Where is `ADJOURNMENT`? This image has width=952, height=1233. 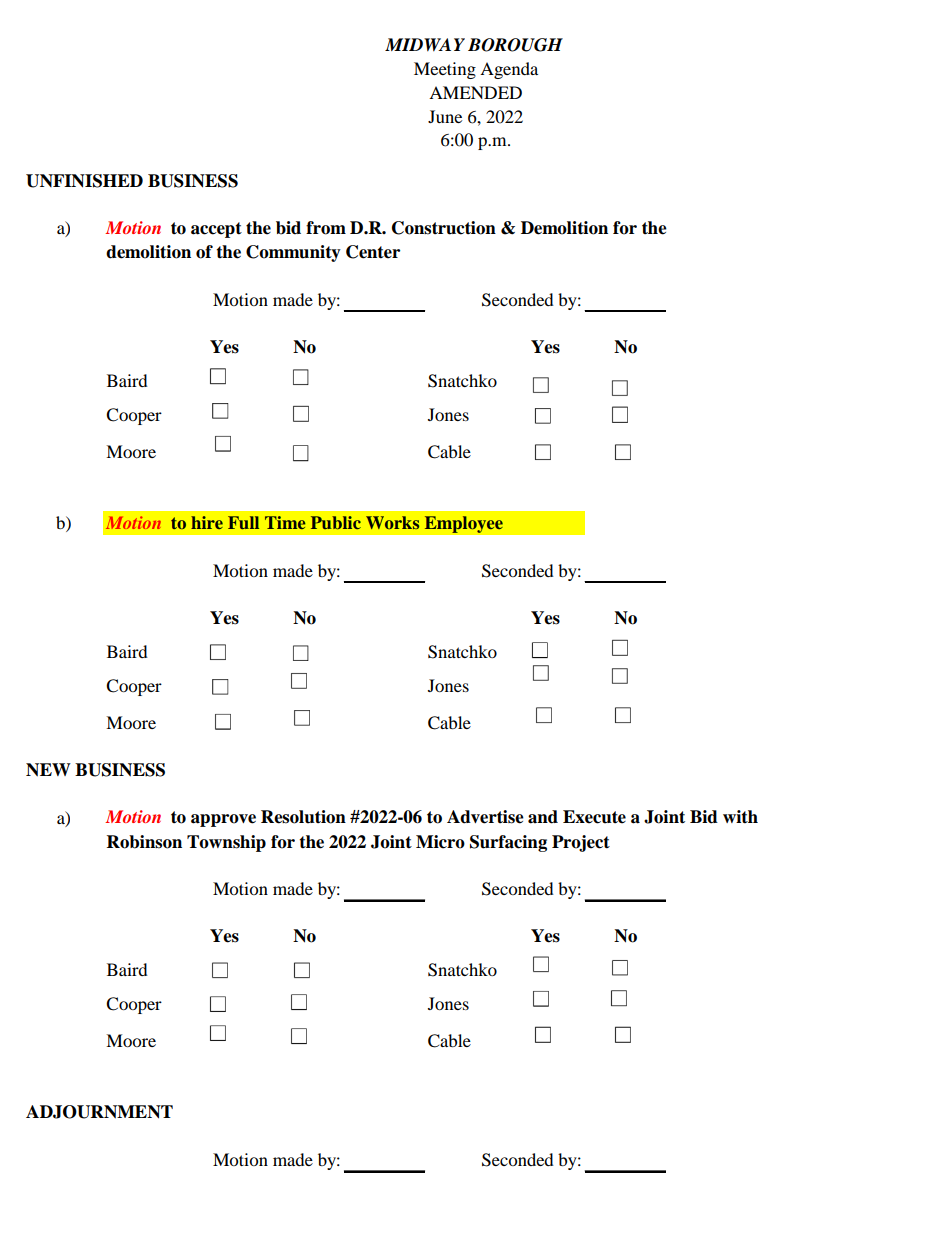 ADJOURNMENT is located at coordinates (99, 1112).
